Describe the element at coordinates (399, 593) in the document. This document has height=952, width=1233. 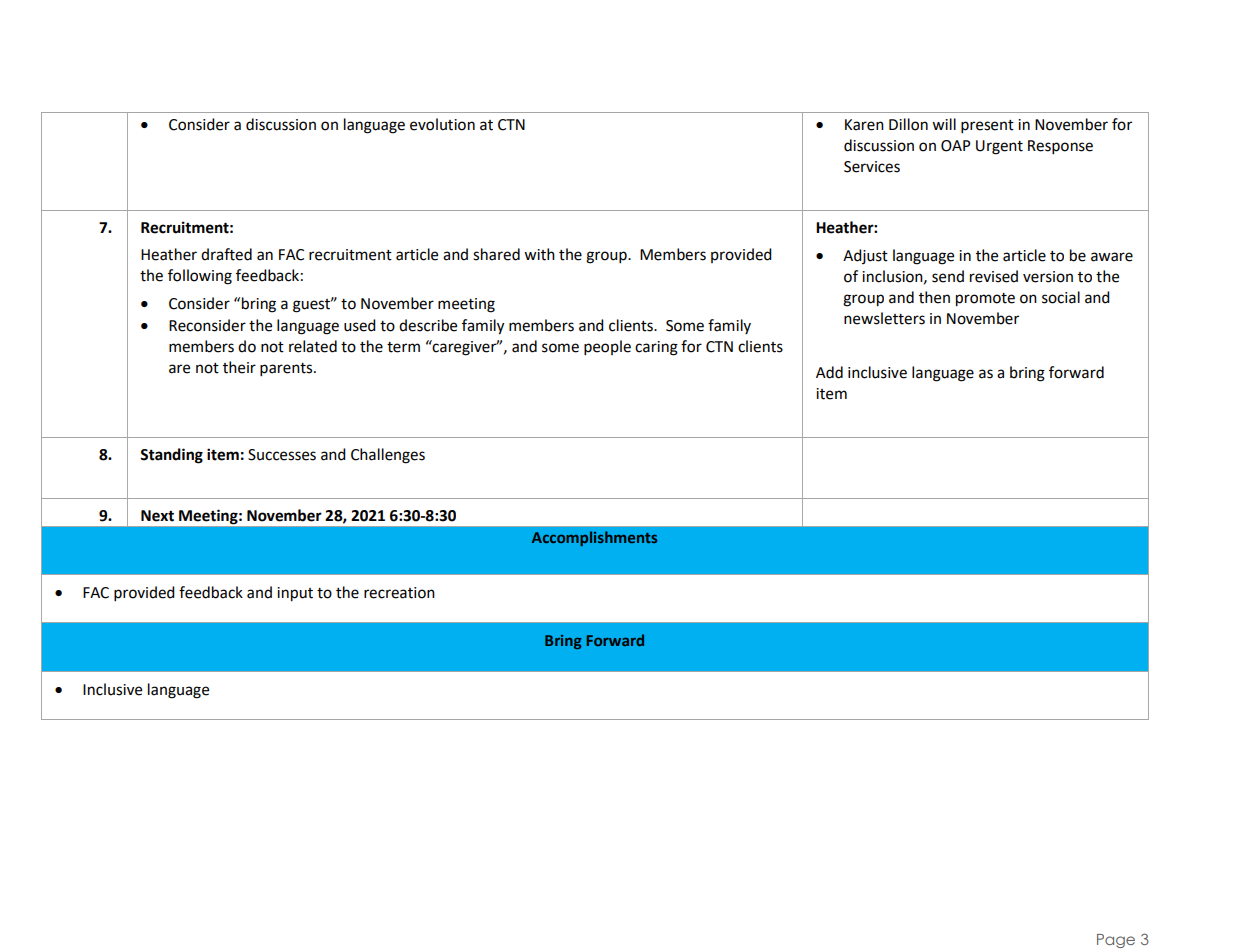
I see `recreation` at that location.
